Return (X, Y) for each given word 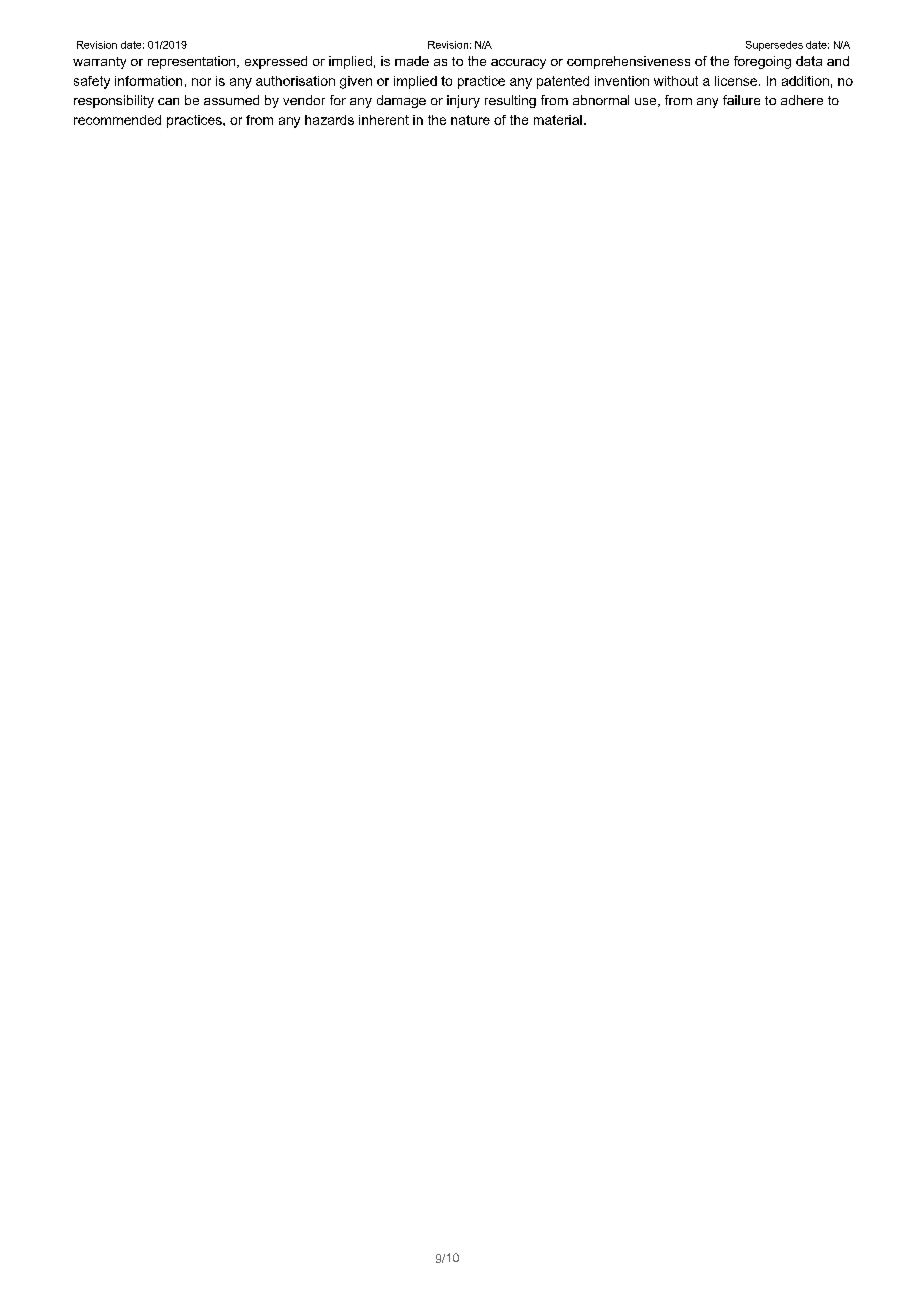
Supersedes (774, 46)
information (148, 81)
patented (563, 82)
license (737, 81)
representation (193, 62)
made (412, 61)
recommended (117, 120)
